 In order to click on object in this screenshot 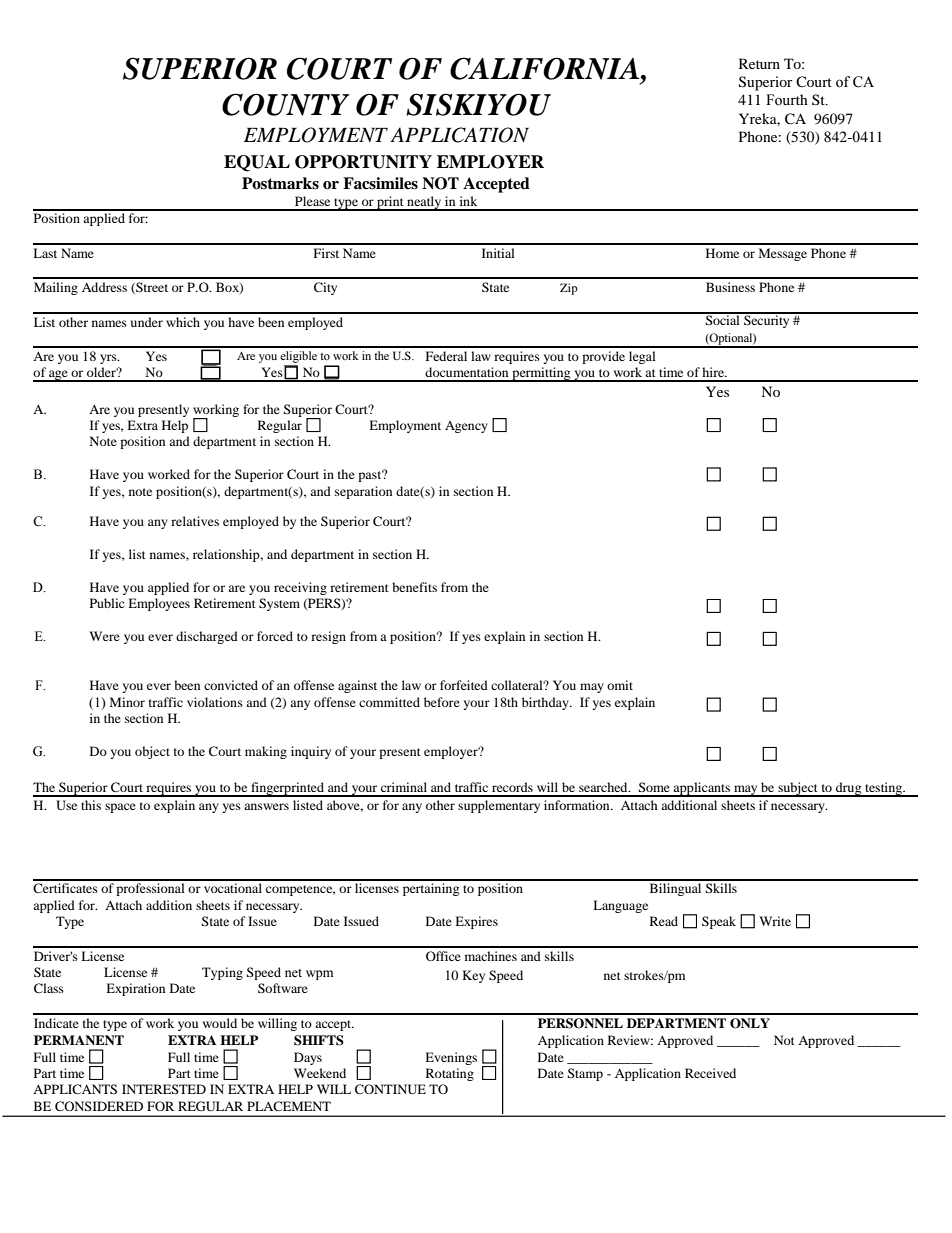, I will do `click(152, 752)`.
